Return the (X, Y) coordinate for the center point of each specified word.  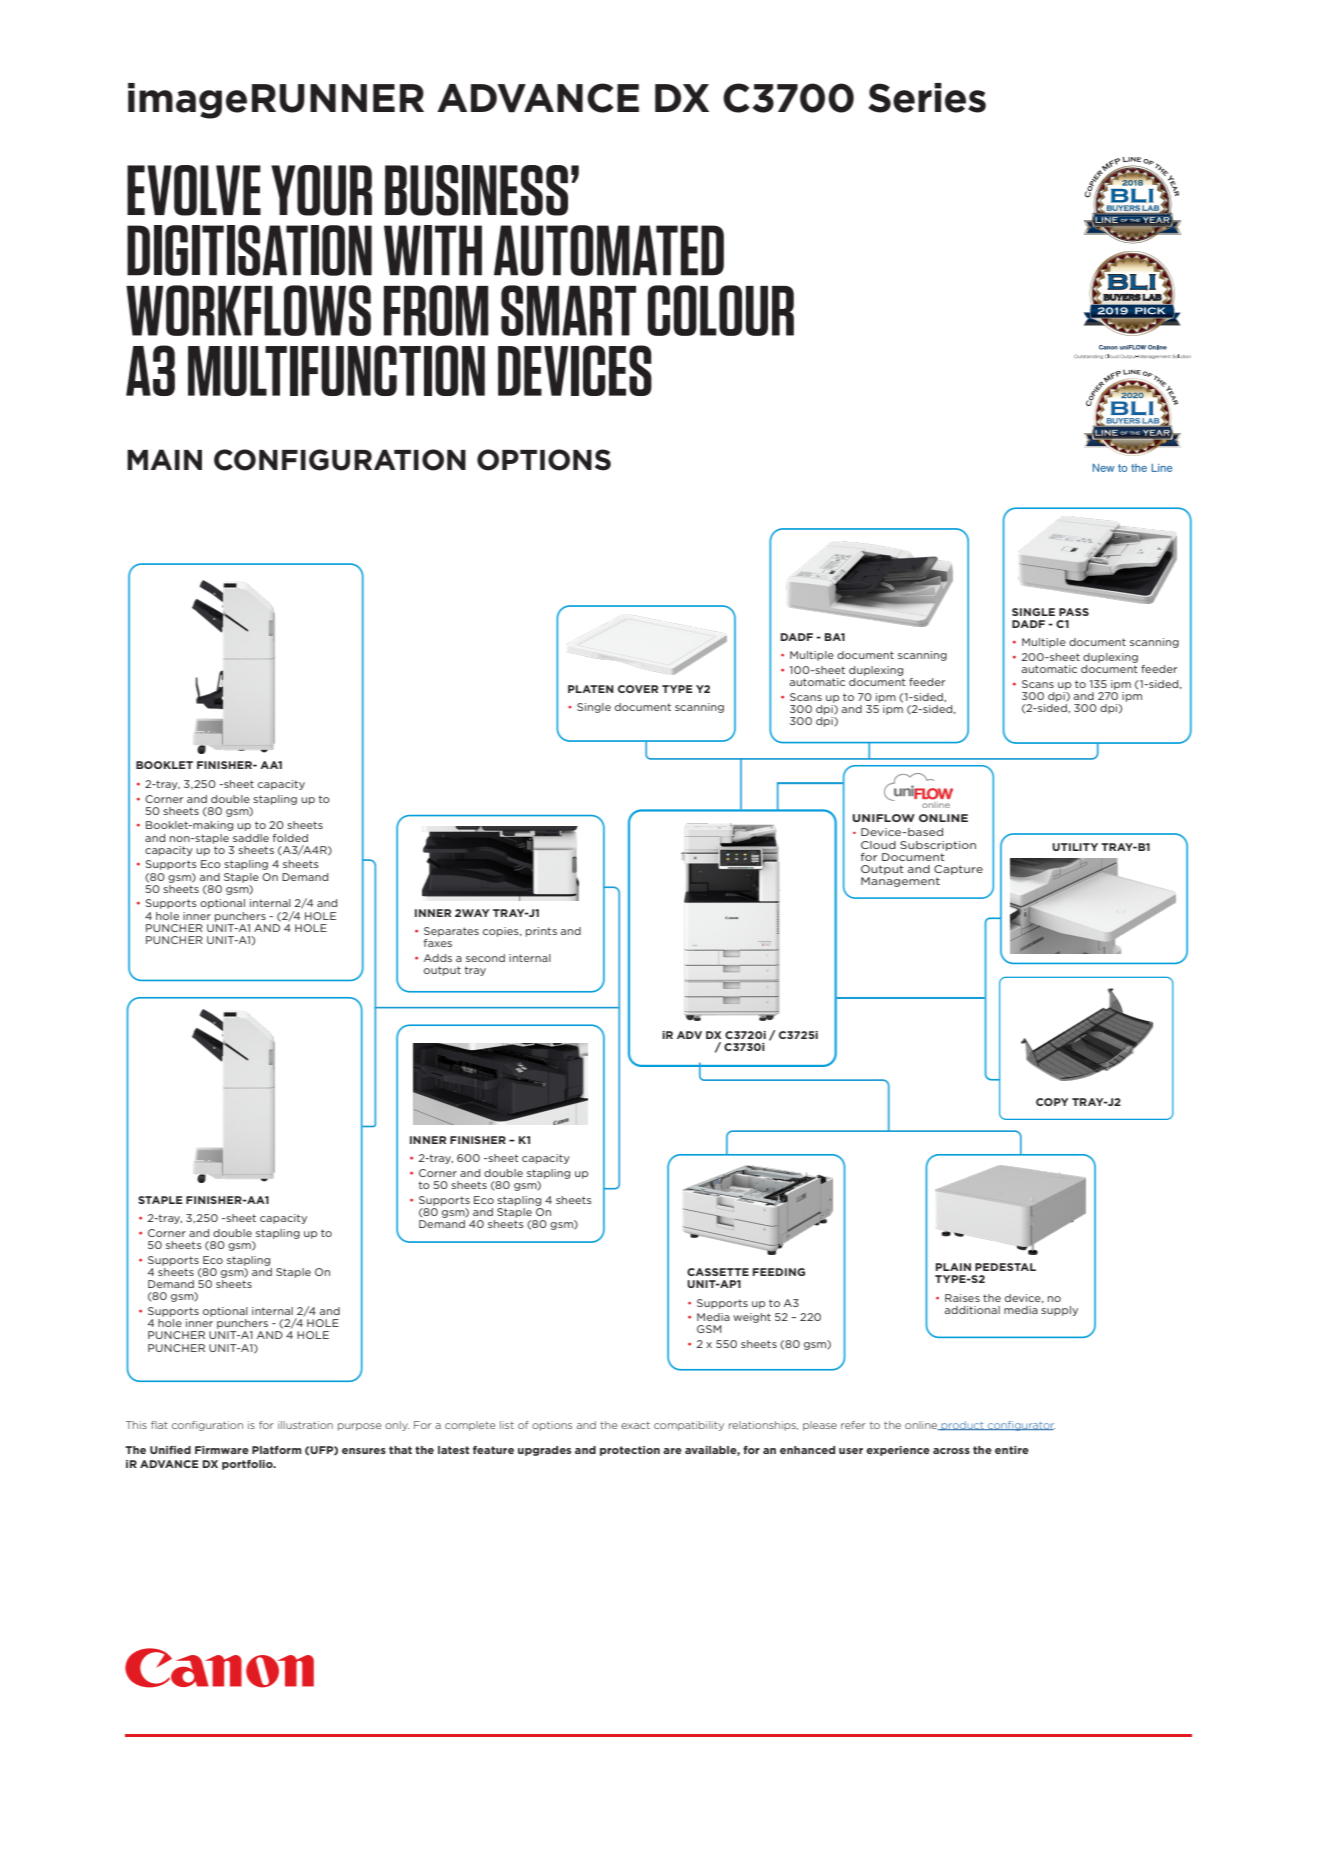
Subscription (938, 846)
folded (290, 838)
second (485, 958)
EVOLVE (194, 190)
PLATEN (591, 689)
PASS (1074, 612)
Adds (438, 958)
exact (635, 1425)
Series (927, 98)
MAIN (164, 459)
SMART (568, 310)
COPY (1052, 1102)
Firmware (222, 1450)
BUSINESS (476, 190)
